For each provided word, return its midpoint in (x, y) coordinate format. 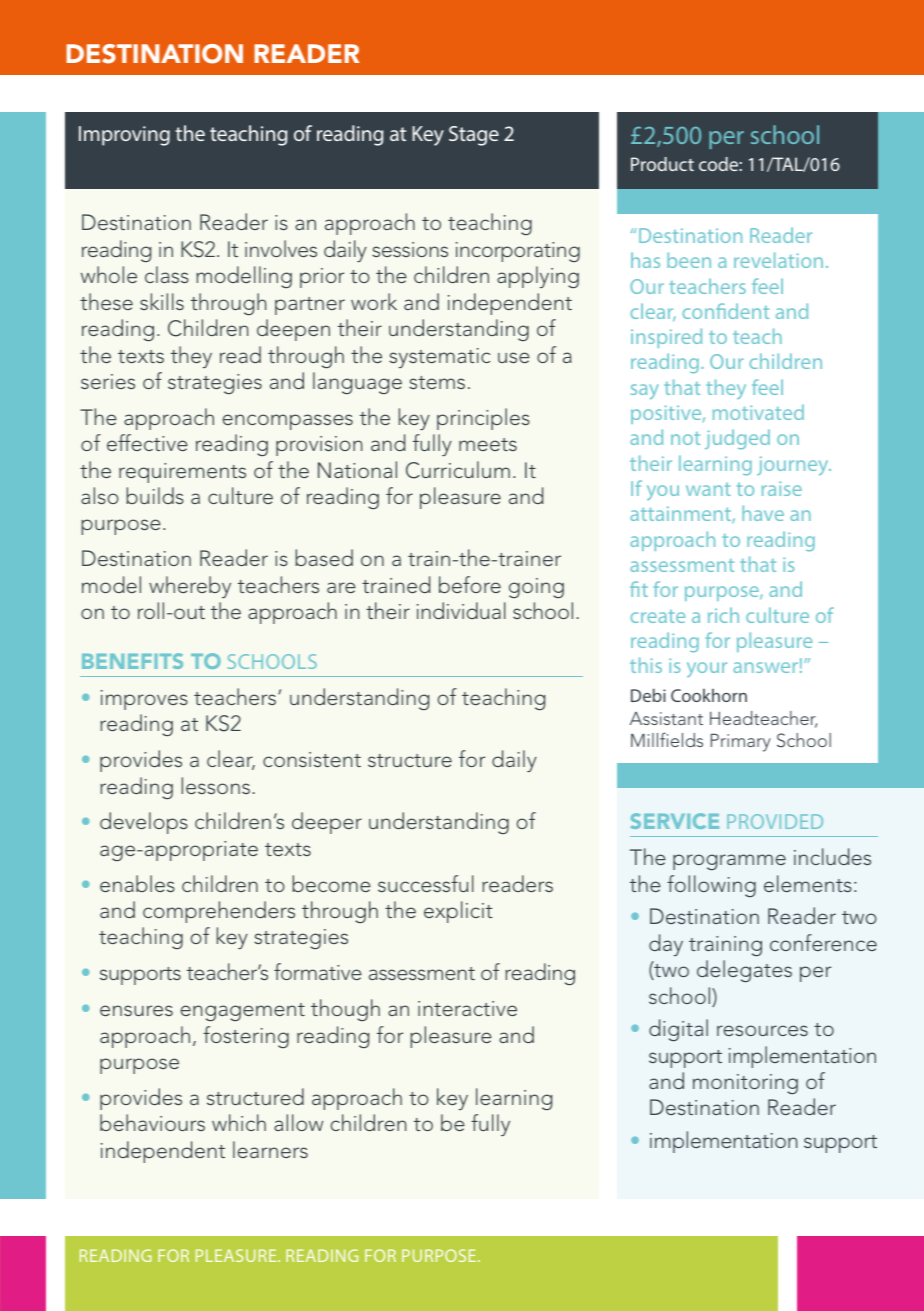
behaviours (152, 1122)
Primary (741, 742)
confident (725, 311)
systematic (439, 358)
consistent (312, 759)
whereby (190, 587)
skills (162, 301)
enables (137, 883)
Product (662, 164)
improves (144, 700)
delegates (744, 971)
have (763, 513)
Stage (474, 136)
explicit (458, 912)
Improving (124, 136)
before (470, 584)
